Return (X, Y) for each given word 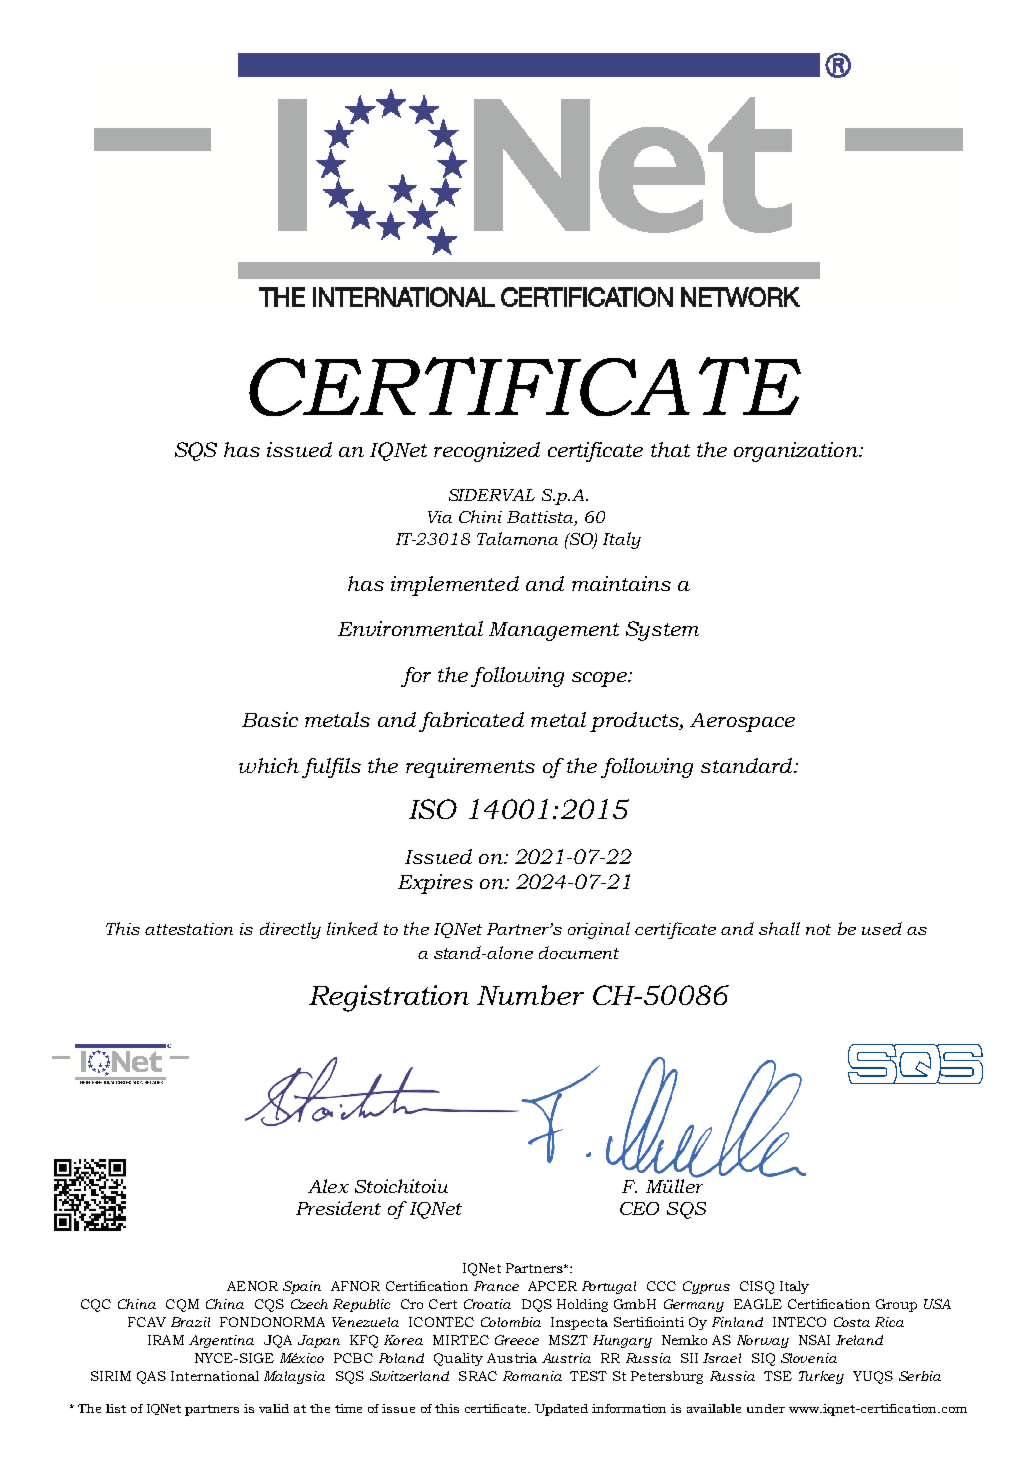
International (215, 1376)
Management (554, 631)
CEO (639, 1208)
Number (530, 995)
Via (440, 517)
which (269, 765)
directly (290, 930)
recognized (487, 452)
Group (896, 1305)
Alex (328, 1186)
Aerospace (742, 722)
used (882, 928)
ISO (433, 809)
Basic (270, 719)
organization (797, 452)
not (818, 929)
